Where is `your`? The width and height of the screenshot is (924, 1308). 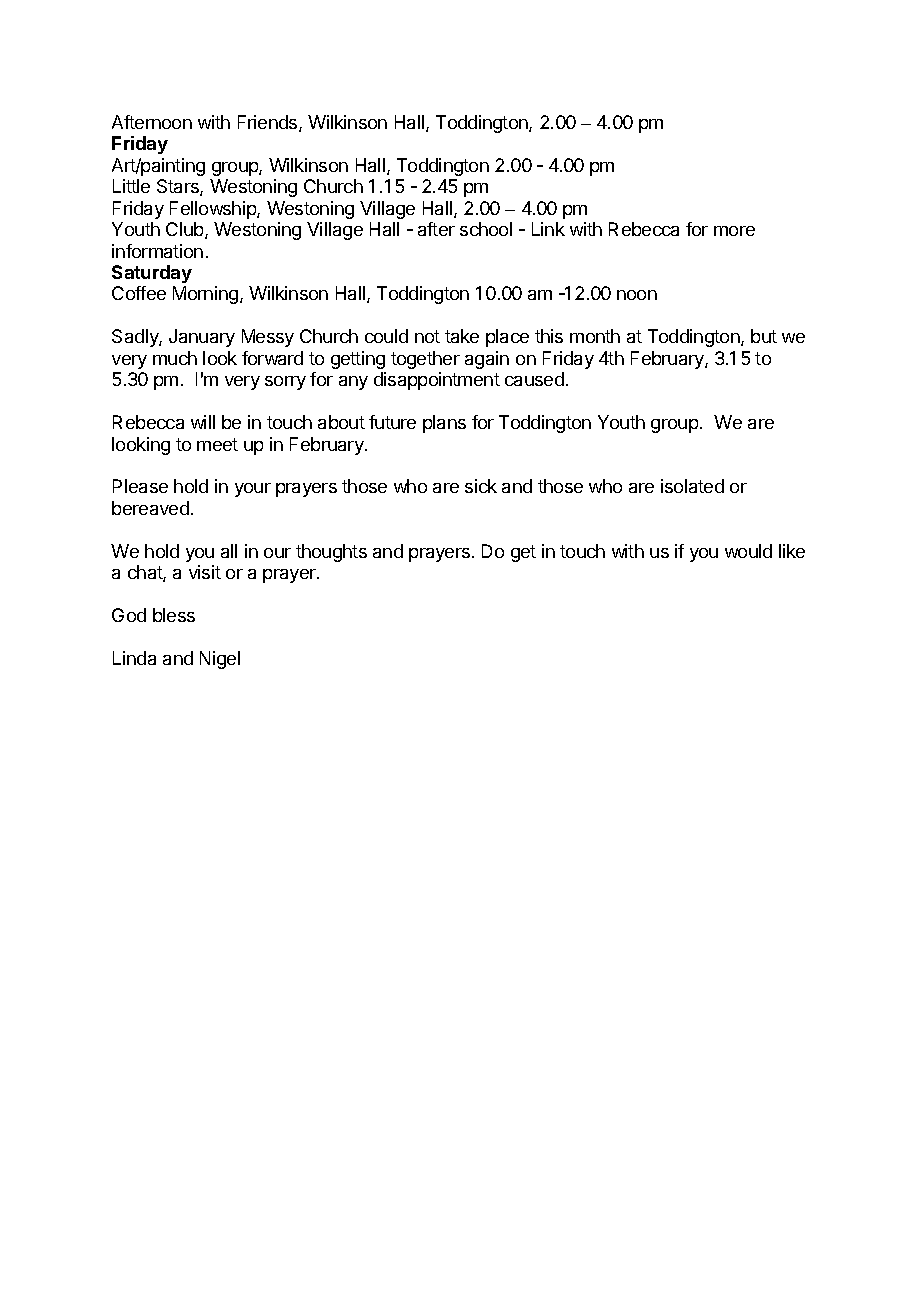 your is located at coordinates (253, 490).
